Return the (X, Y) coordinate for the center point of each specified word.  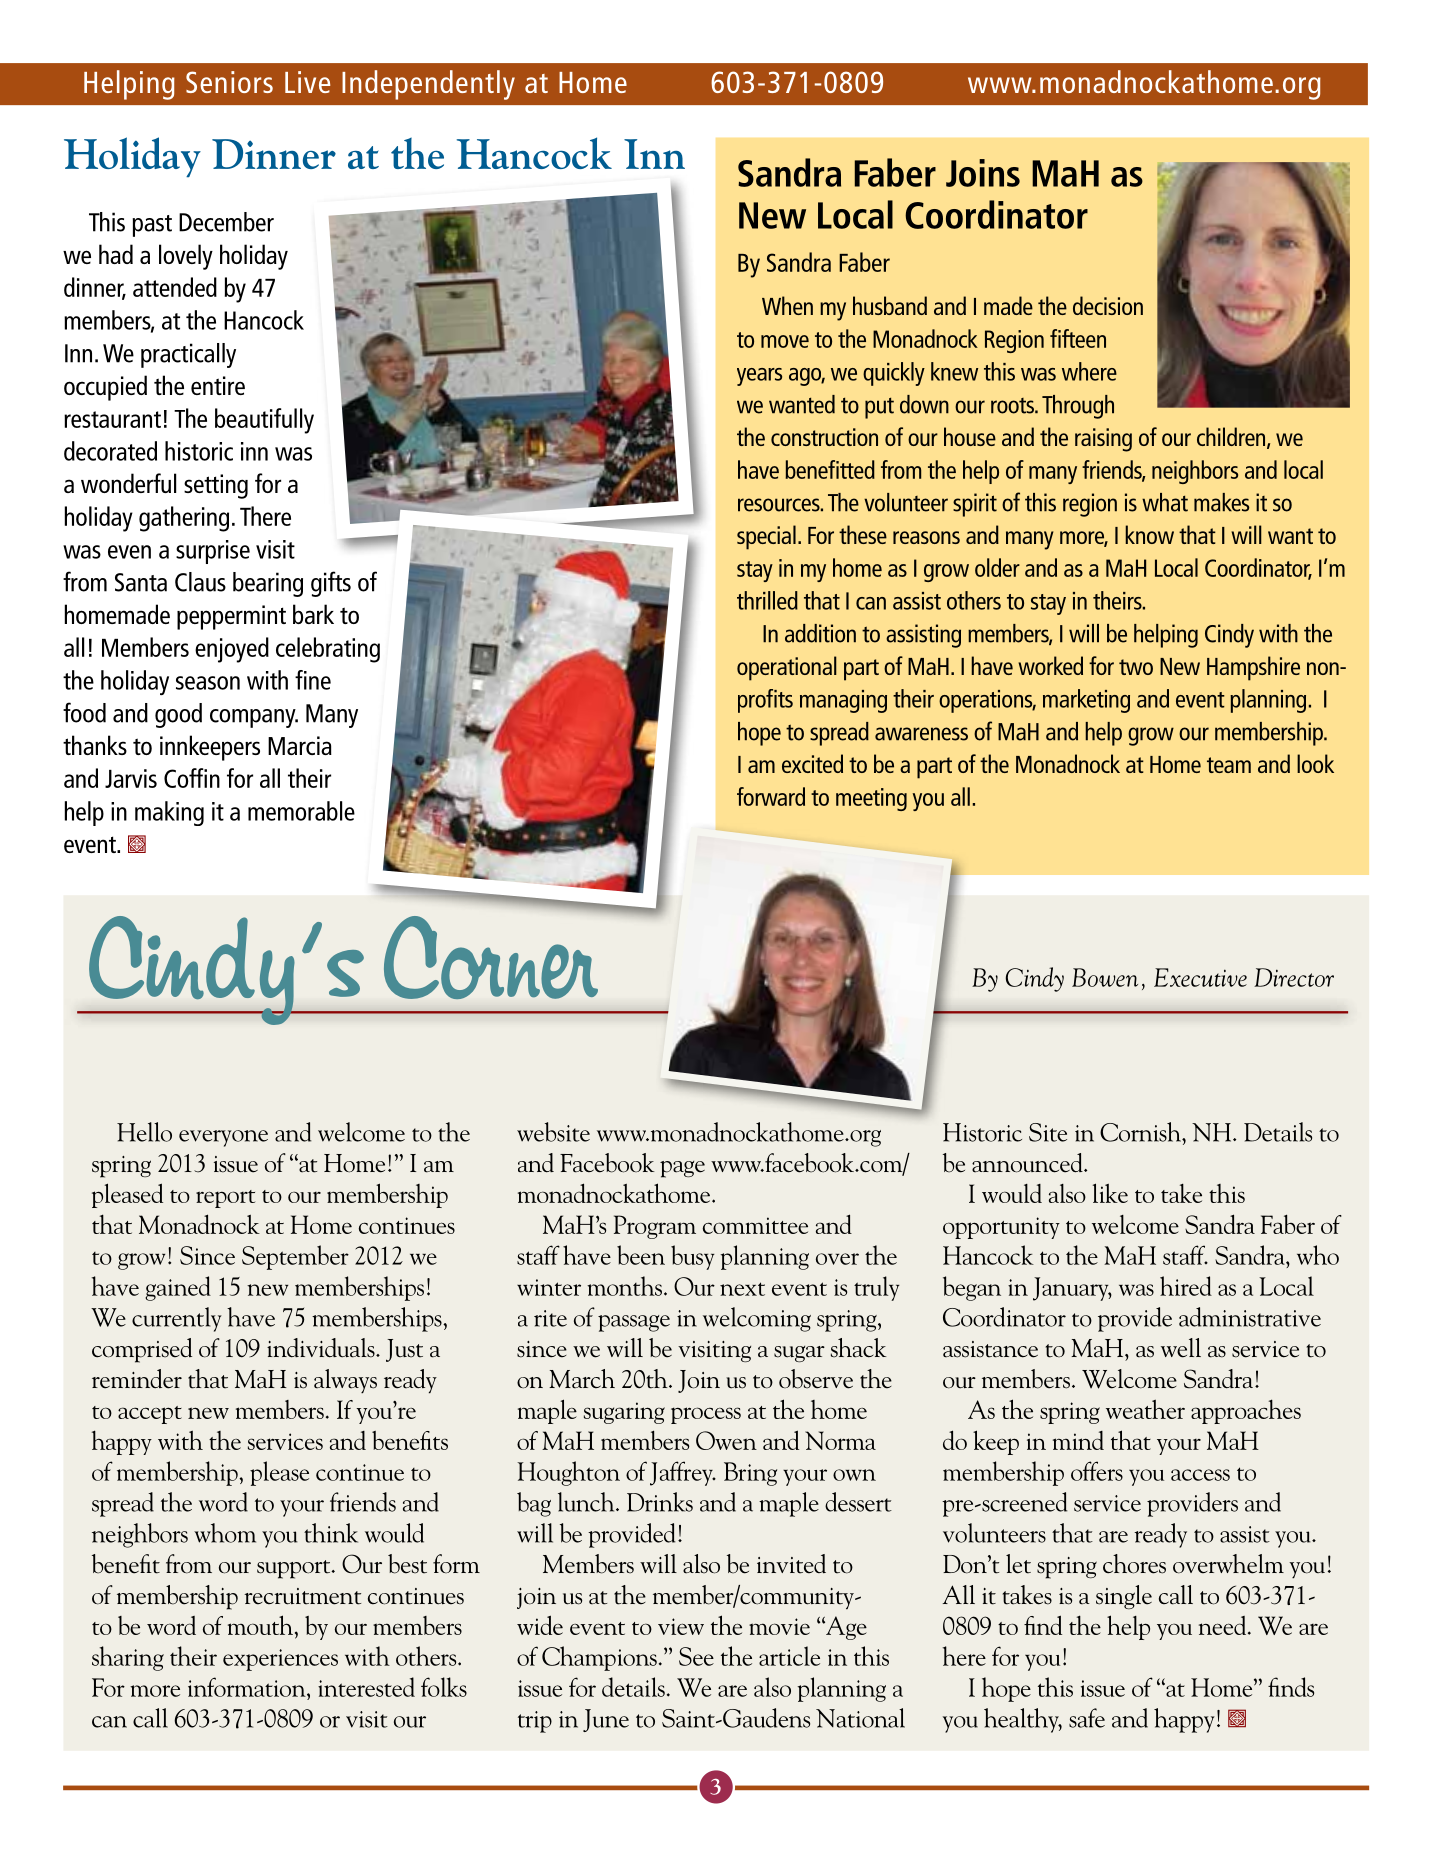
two (1136, 667)
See (696, 1656)
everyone (223, 1138)
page (682, 1169)
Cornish (1141, 1132)
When (787, 305)
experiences (280, 1660)
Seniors (229, 82)
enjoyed (232, 650)
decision (1108, 305)
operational (787, 668)
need (1224, 1625)
